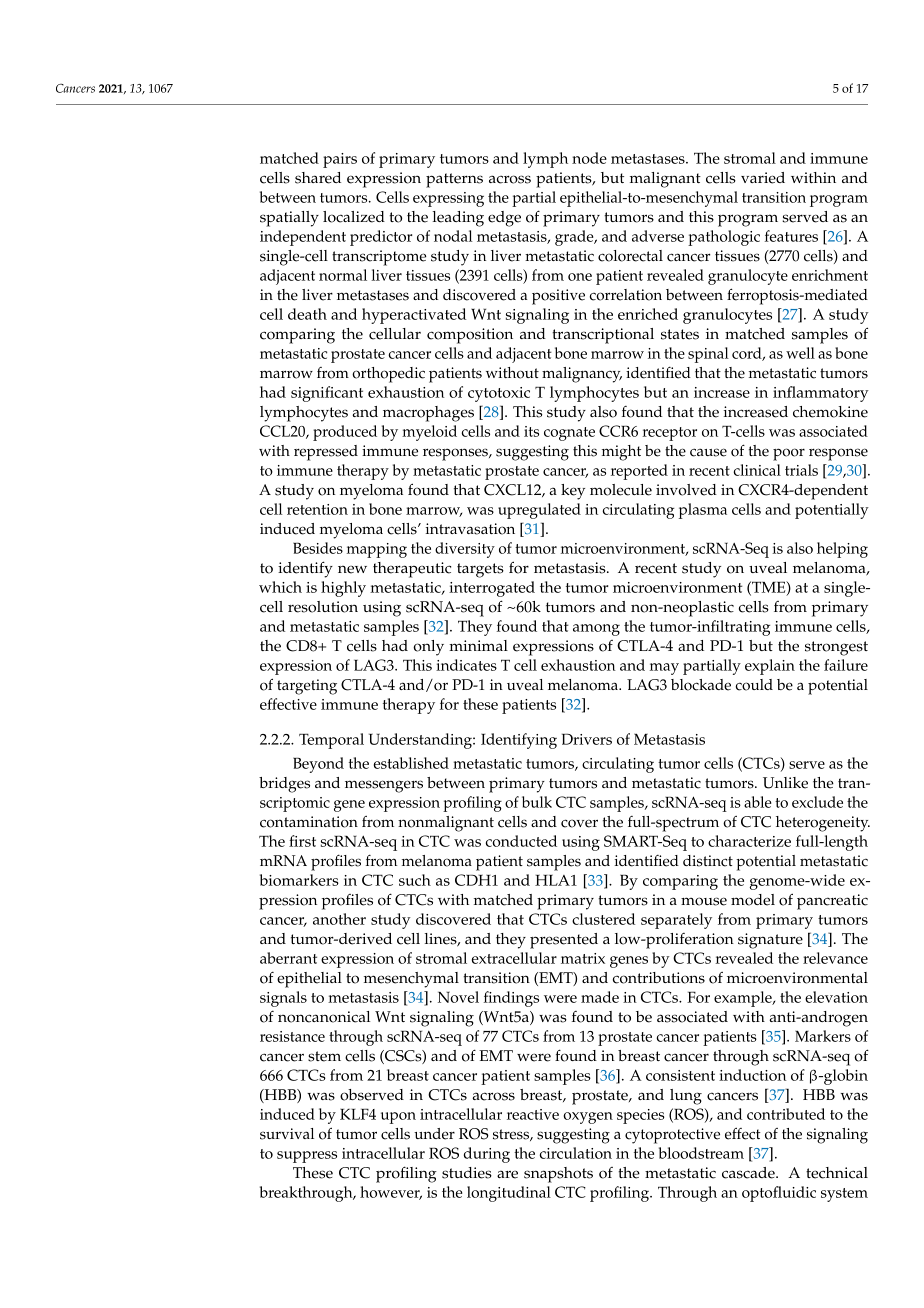  What do you see at coordinates (521, 841) in the image?
I see `conducted` at bounding box center [521, 841].
